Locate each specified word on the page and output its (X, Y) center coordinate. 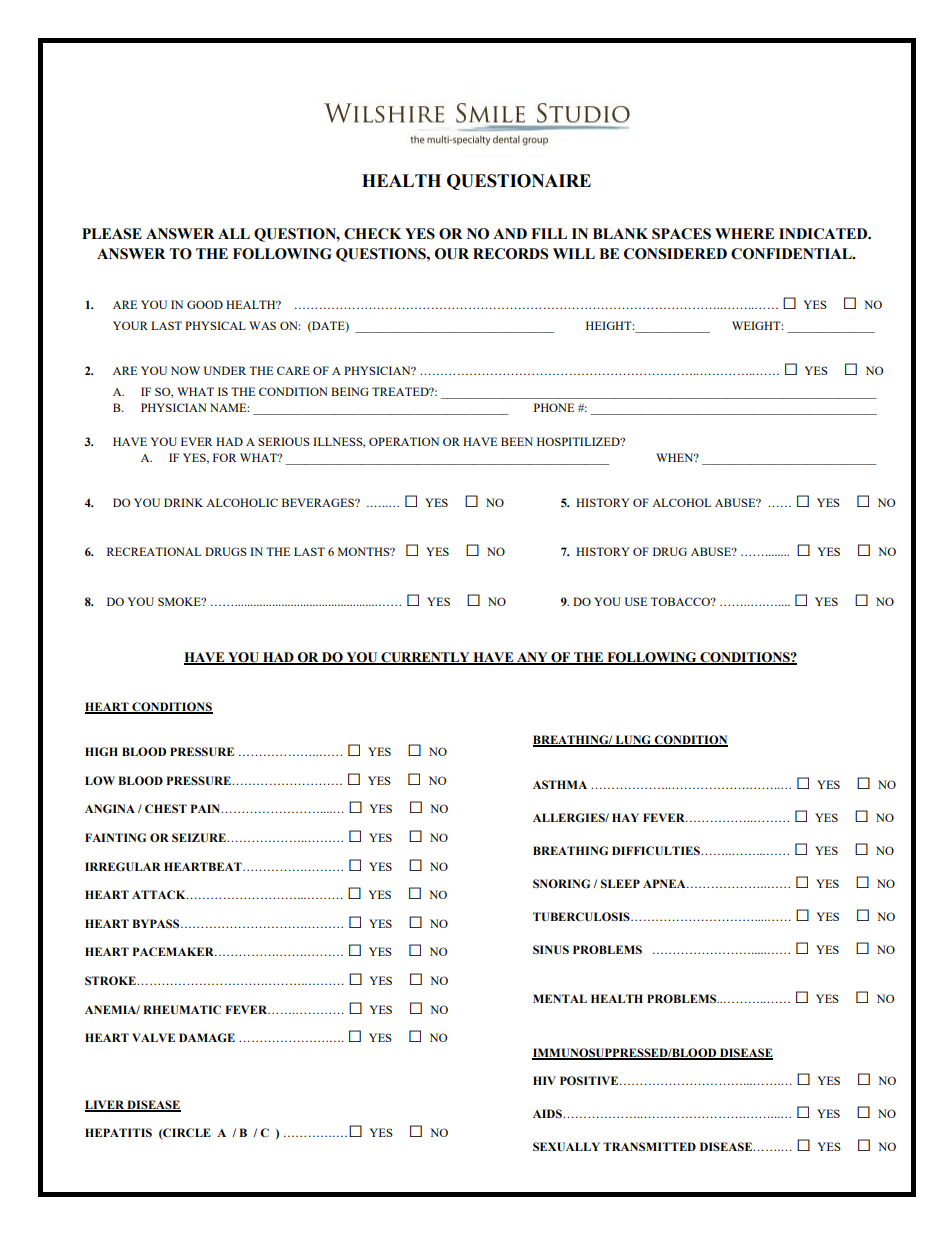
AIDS (548, 1113)
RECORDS (510, 254)
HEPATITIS (118, 1132)
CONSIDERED (675, 254)
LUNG (633, 741)
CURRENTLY (425, 658)
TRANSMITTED (649, 1146)
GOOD (205, 304)
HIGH (101, 751)
